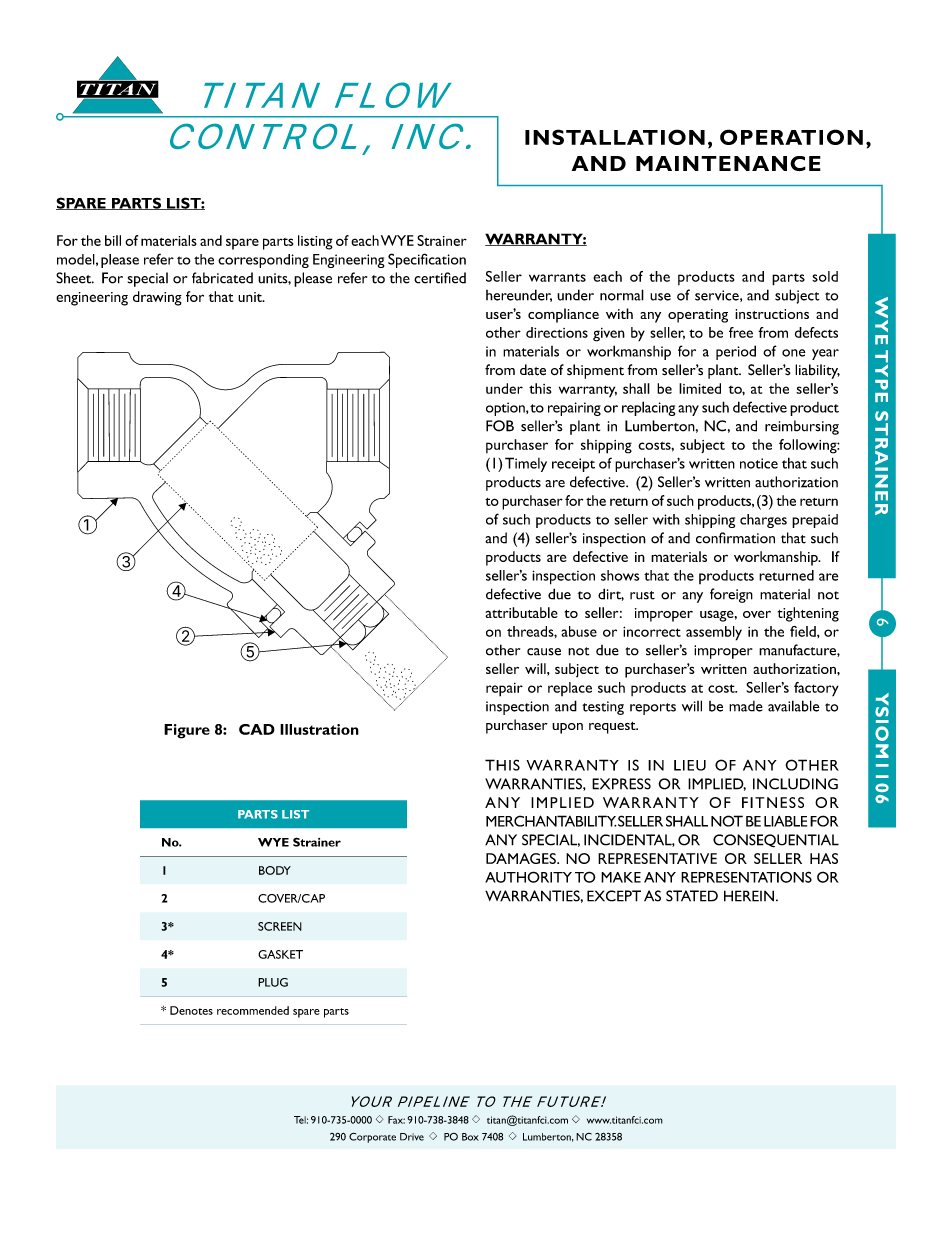 The height and width of the document is (1233, 952). I want to click on bill, so click(113, 240).
